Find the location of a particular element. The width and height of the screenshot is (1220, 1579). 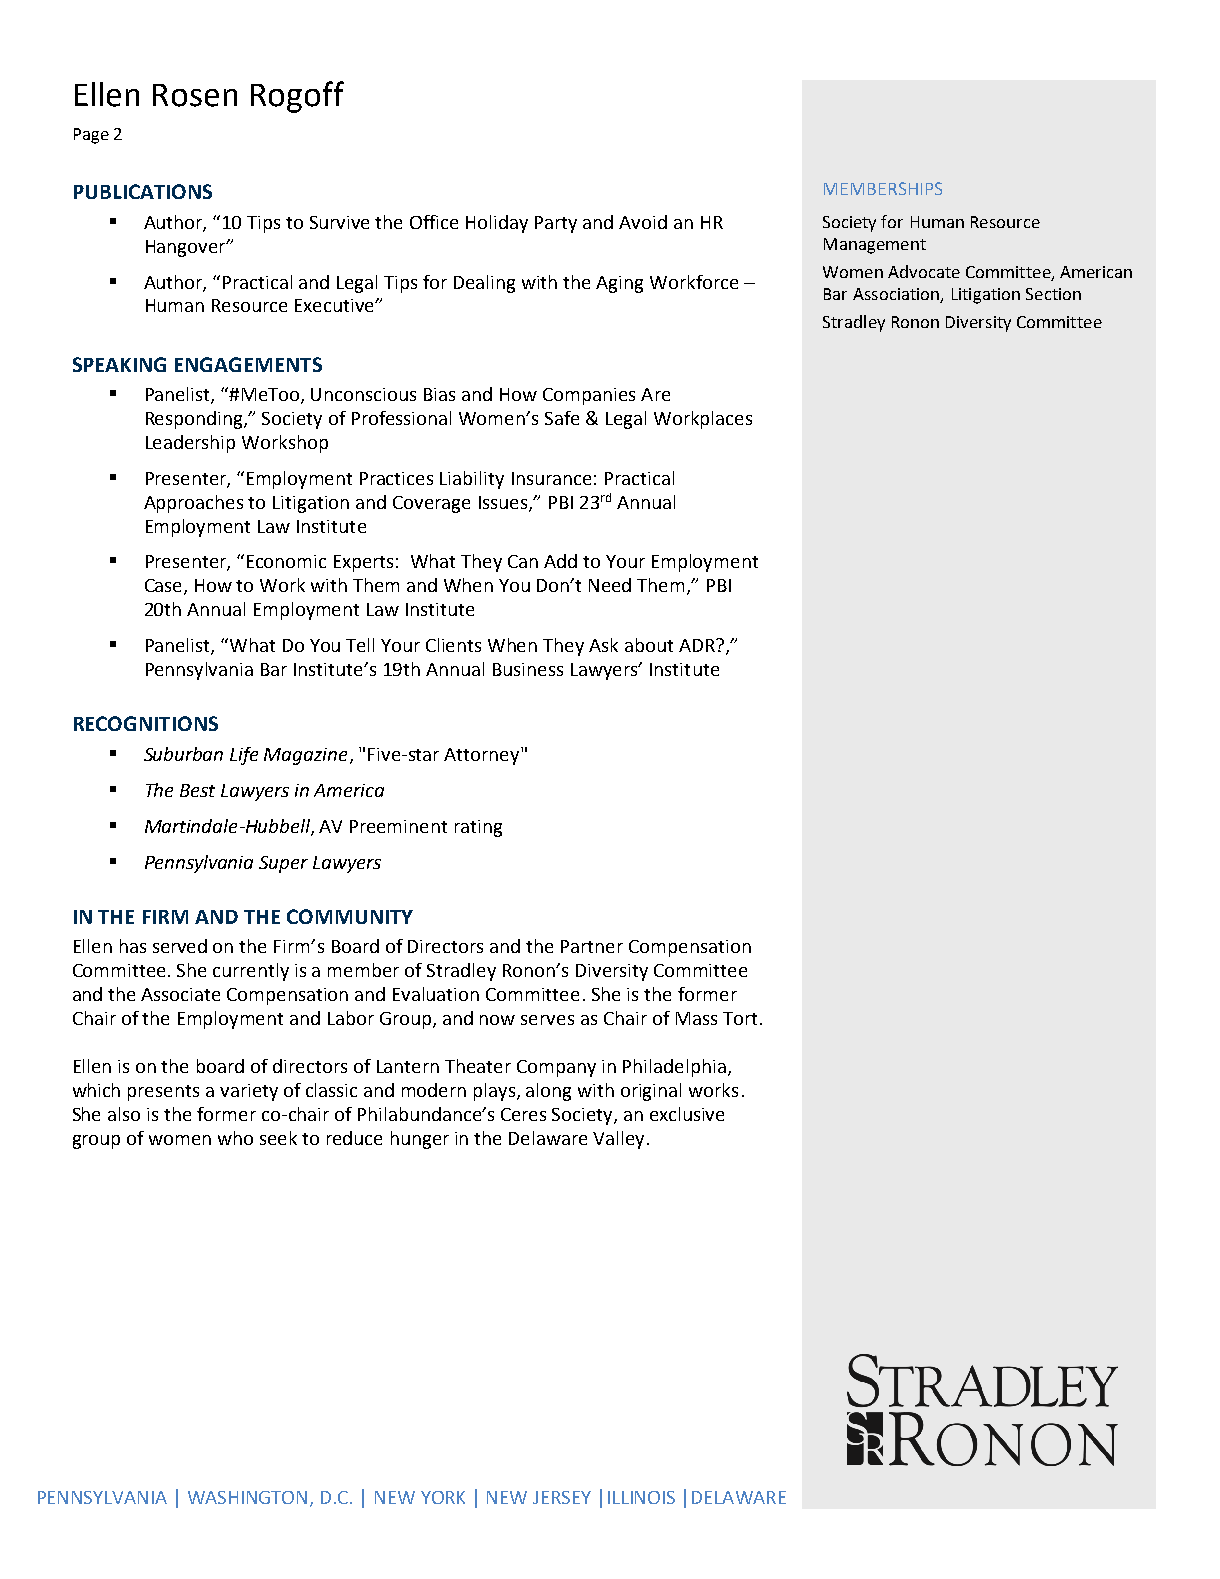

Party is located at coordinates (556, 224).
